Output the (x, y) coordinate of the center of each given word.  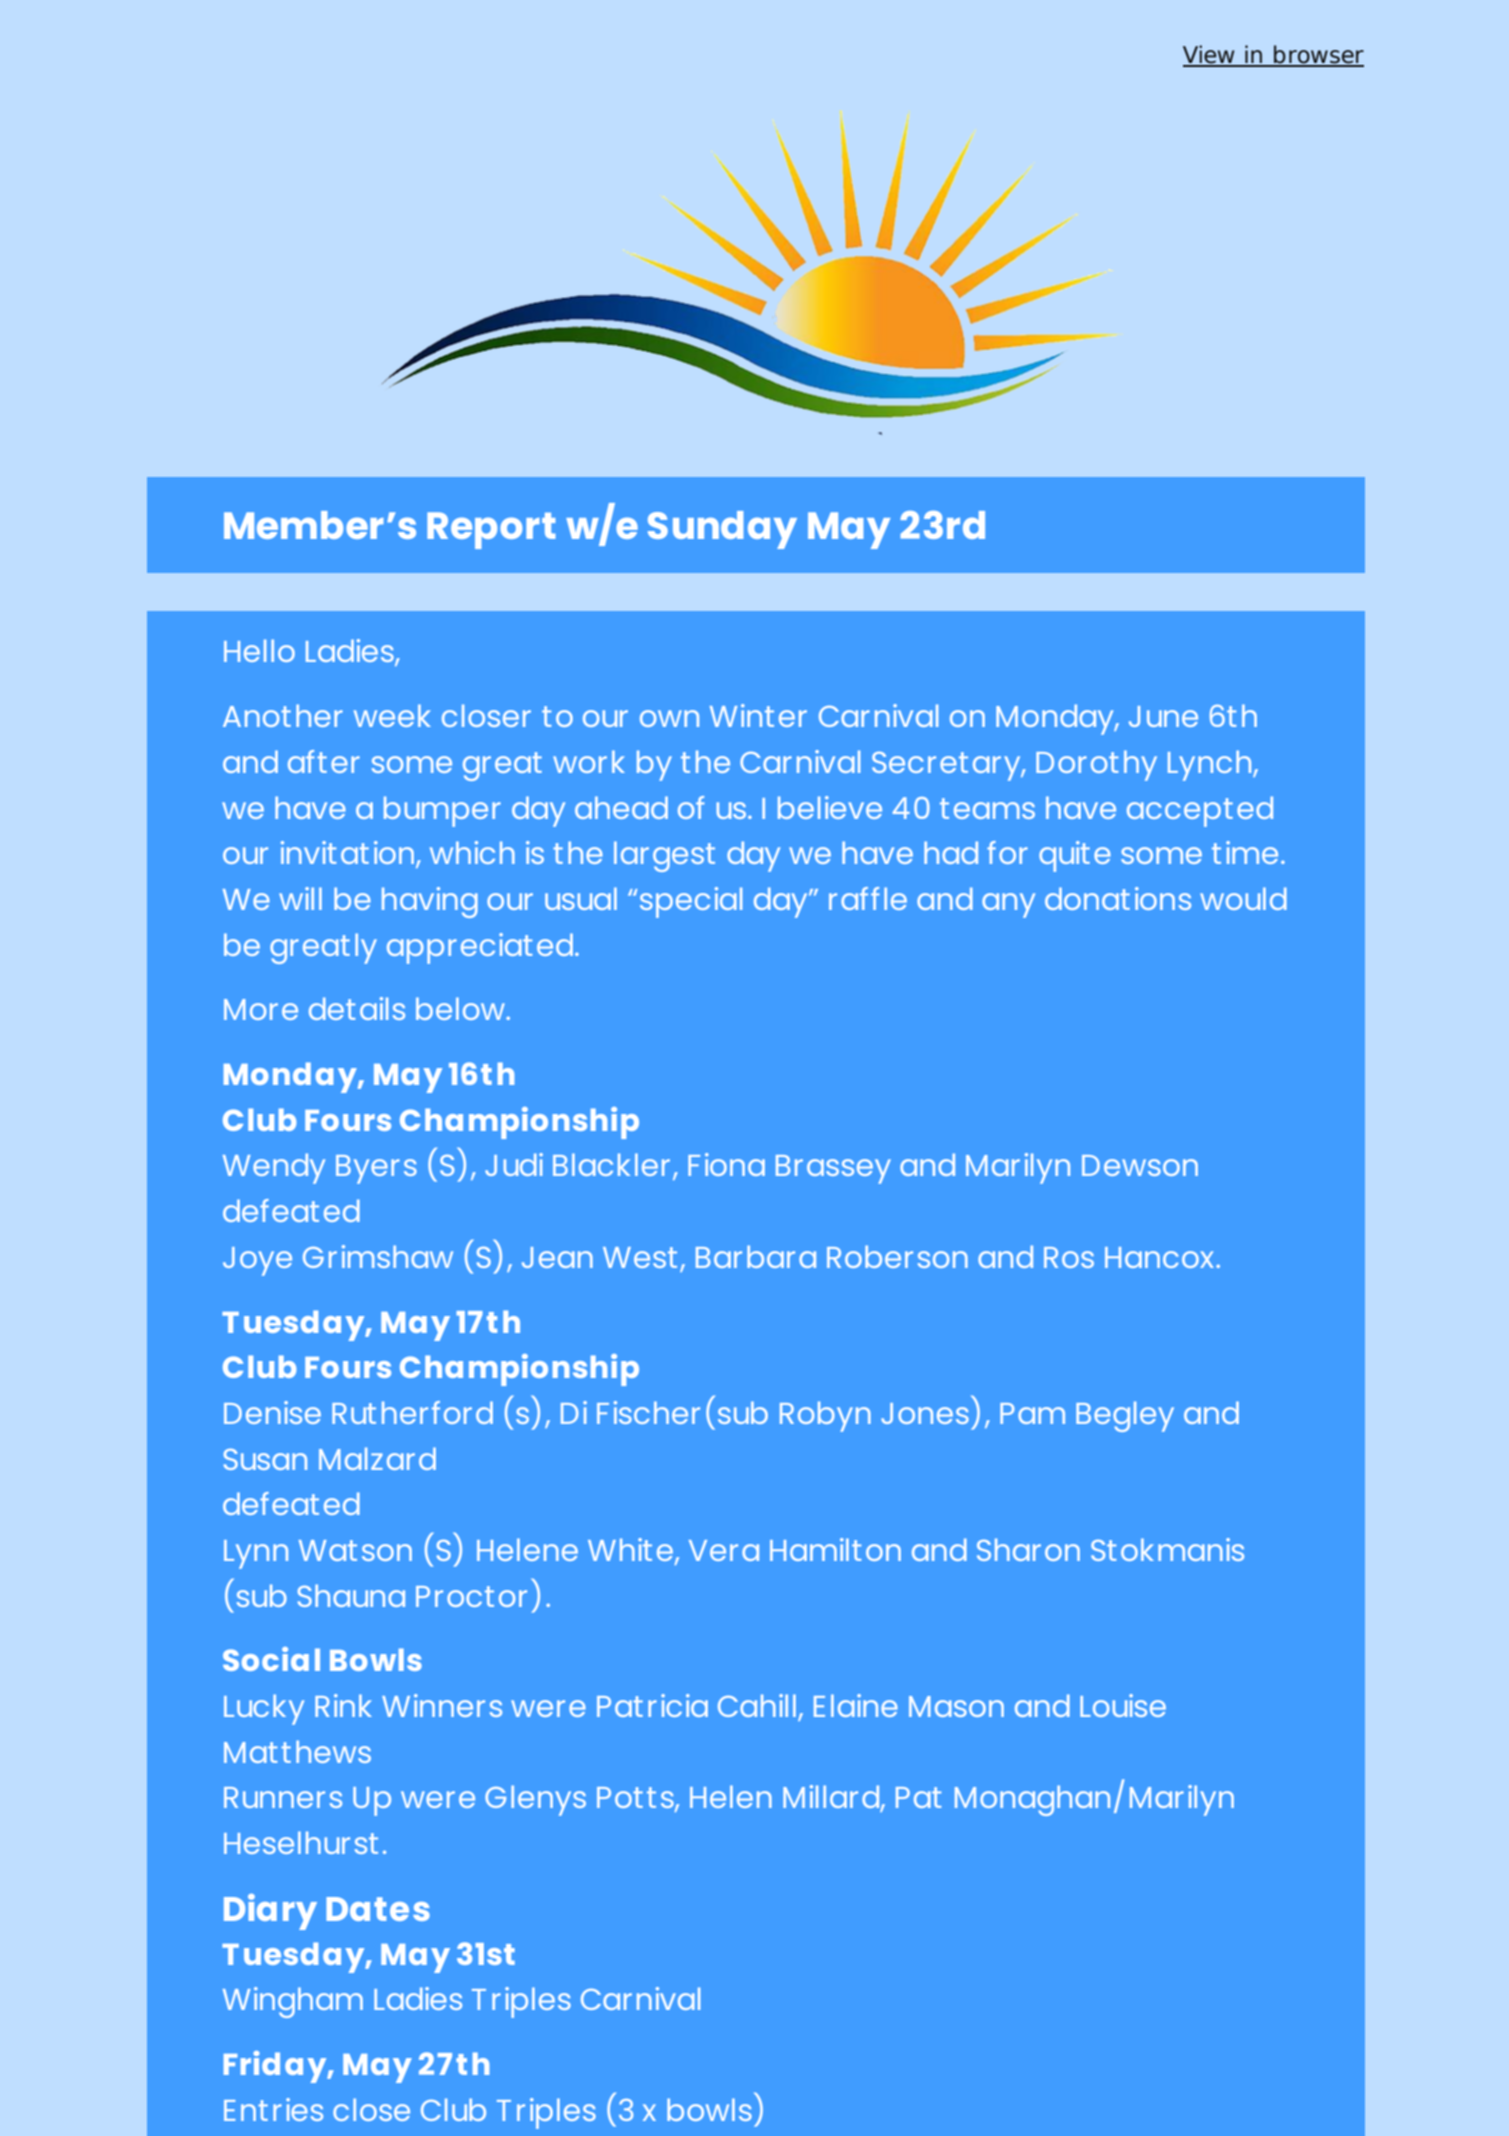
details (357, 1008)
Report (491, 530)
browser (1318, 55)
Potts (636, 1799)
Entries (273, 2109)
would (1243, 898)
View (1210, 55)
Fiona (726, 1164)
